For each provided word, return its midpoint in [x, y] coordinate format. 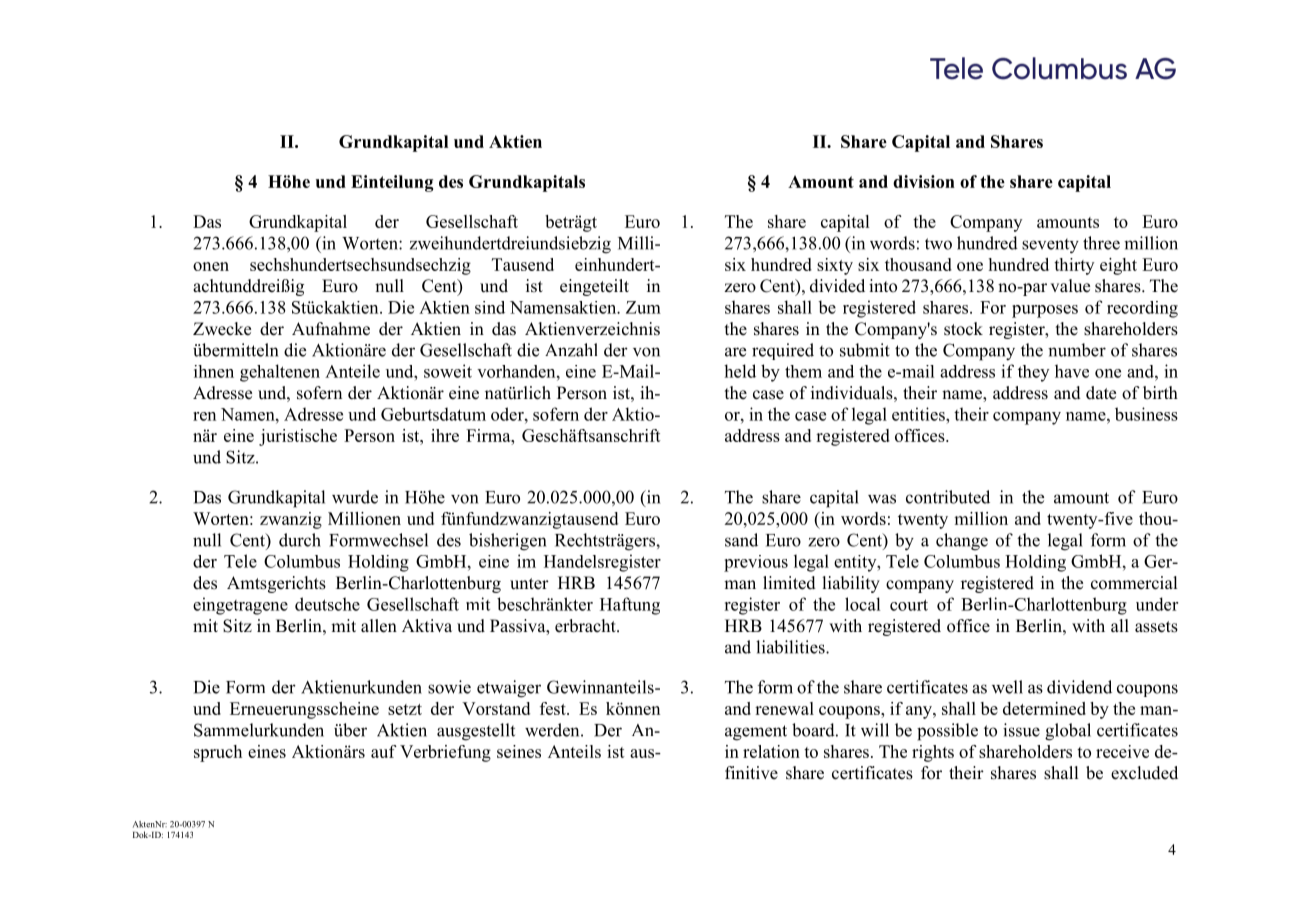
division [924, 181]
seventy [1050, 246]
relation [771, 751]
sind [490, 307]
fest [554, 708]
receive [1122, 751]
